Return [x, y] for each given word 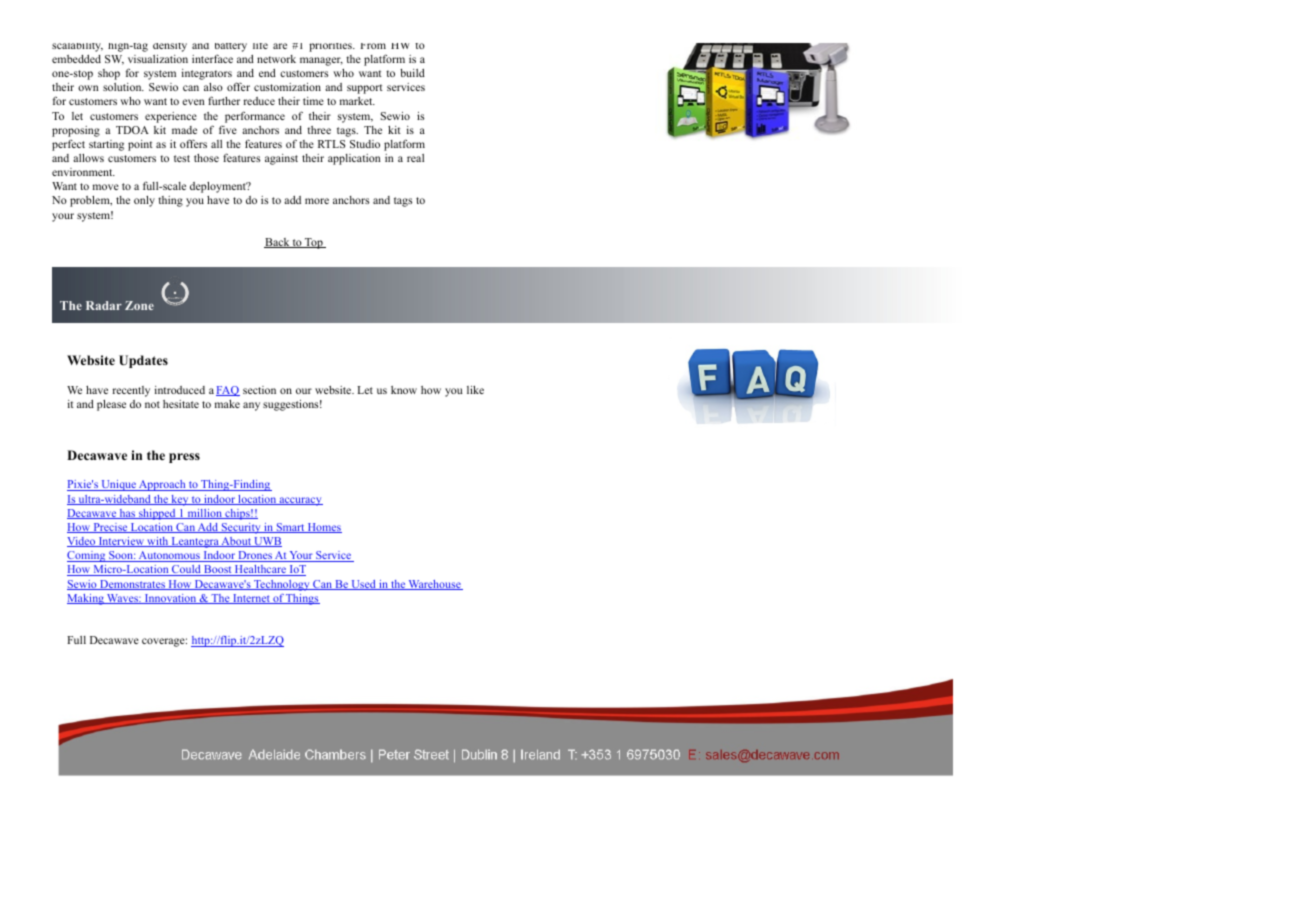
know [404, 390]
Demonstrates [132, 585]
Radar [104, 305]
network [276, 59]
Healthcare [260, 570]
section [259, 390]
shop [109, 74]
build [412, 73]
